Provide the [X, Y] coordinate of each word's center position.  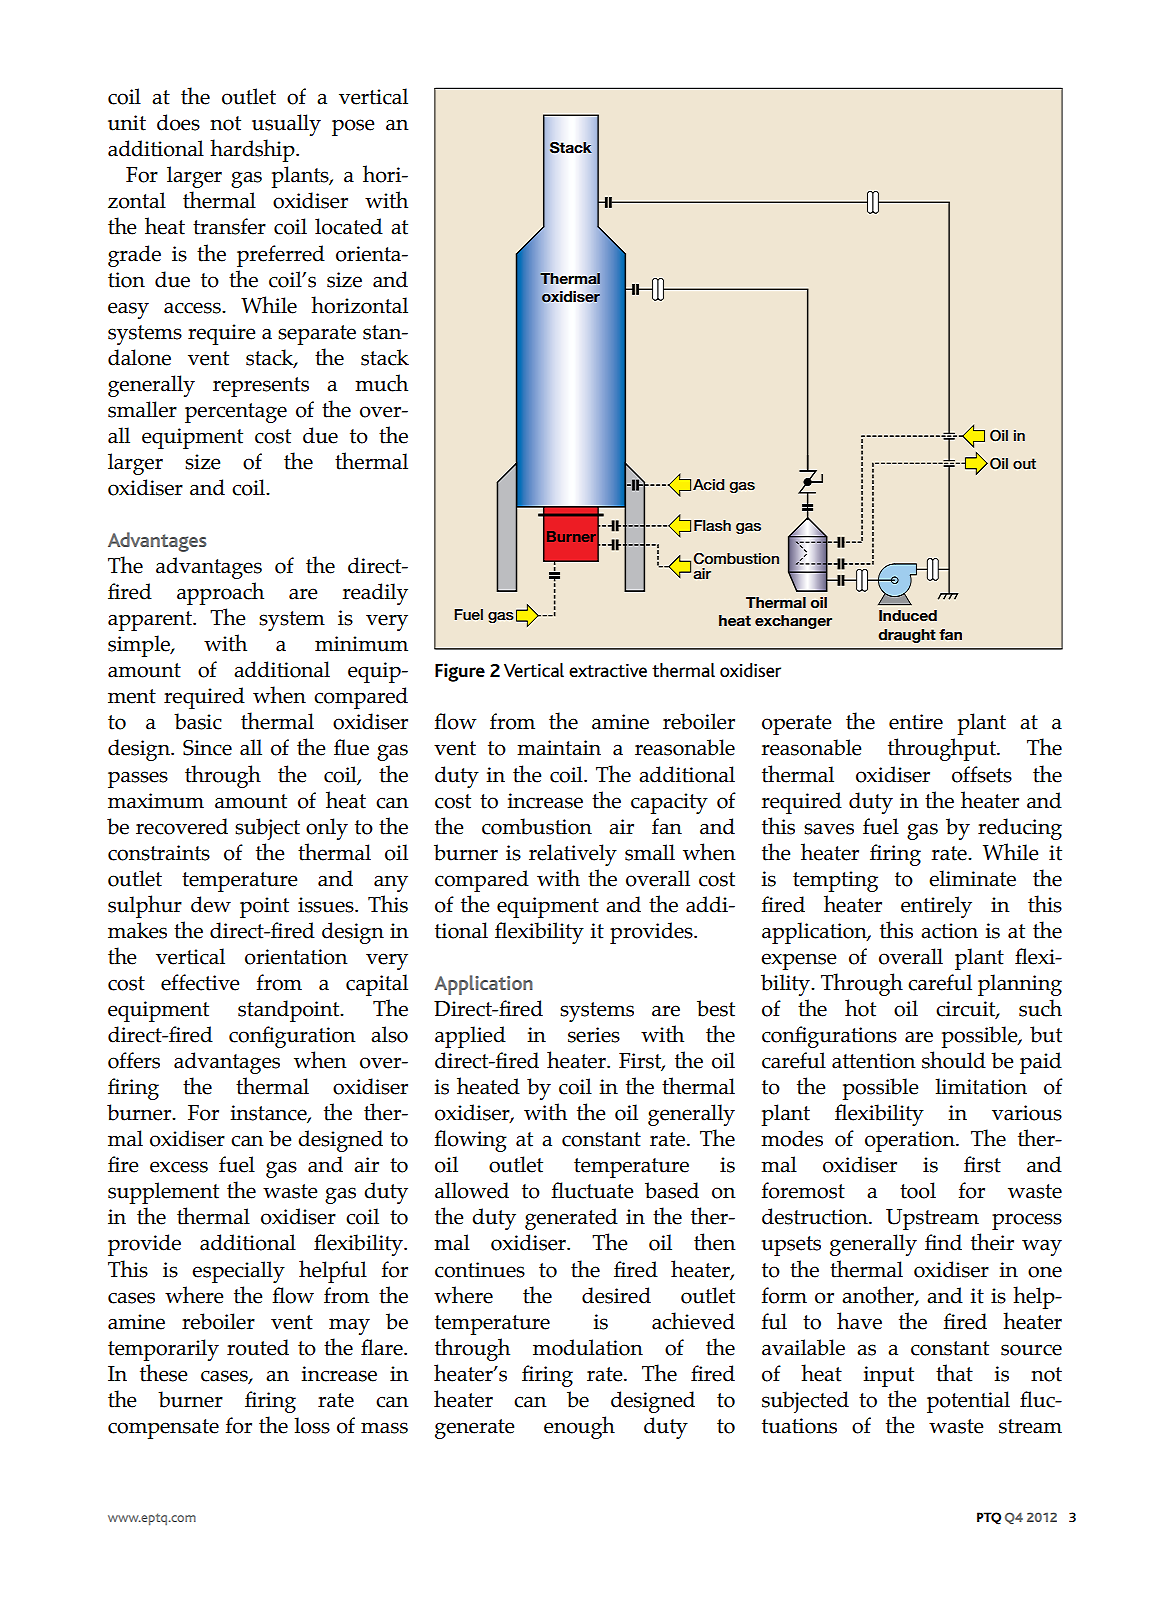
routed [258, 1347]
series [594, 1035]
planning [1020, 985]
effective [200, 982]
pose [353, 127]
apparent [151, 621]
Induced [908, 615]
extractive [608, 670]
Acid [708, 484]
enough [579, 1427]
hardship [253, 150]
